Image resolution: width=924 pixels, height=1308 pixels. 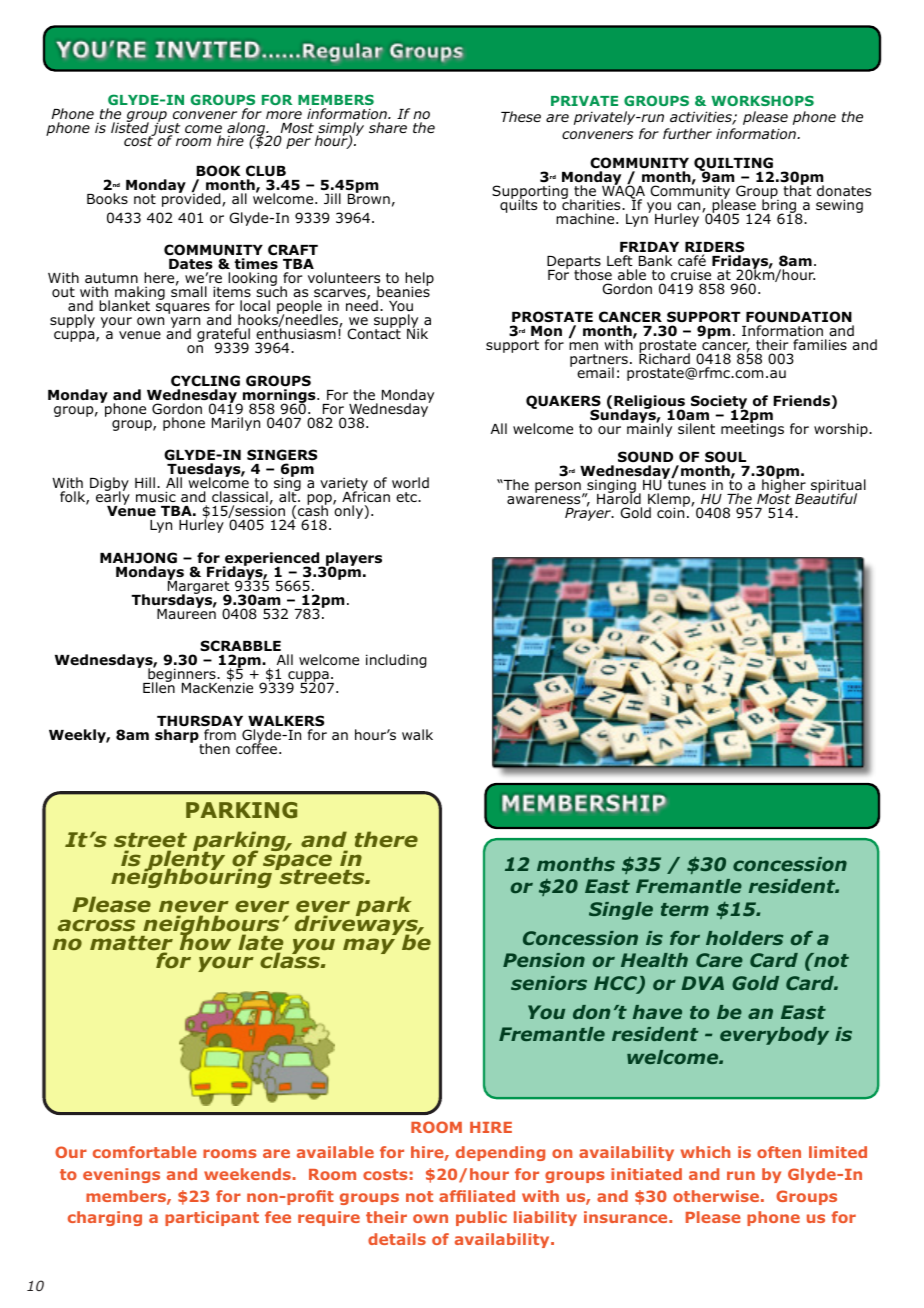 I want to click on evenings, so click(x=121, y=1175).
